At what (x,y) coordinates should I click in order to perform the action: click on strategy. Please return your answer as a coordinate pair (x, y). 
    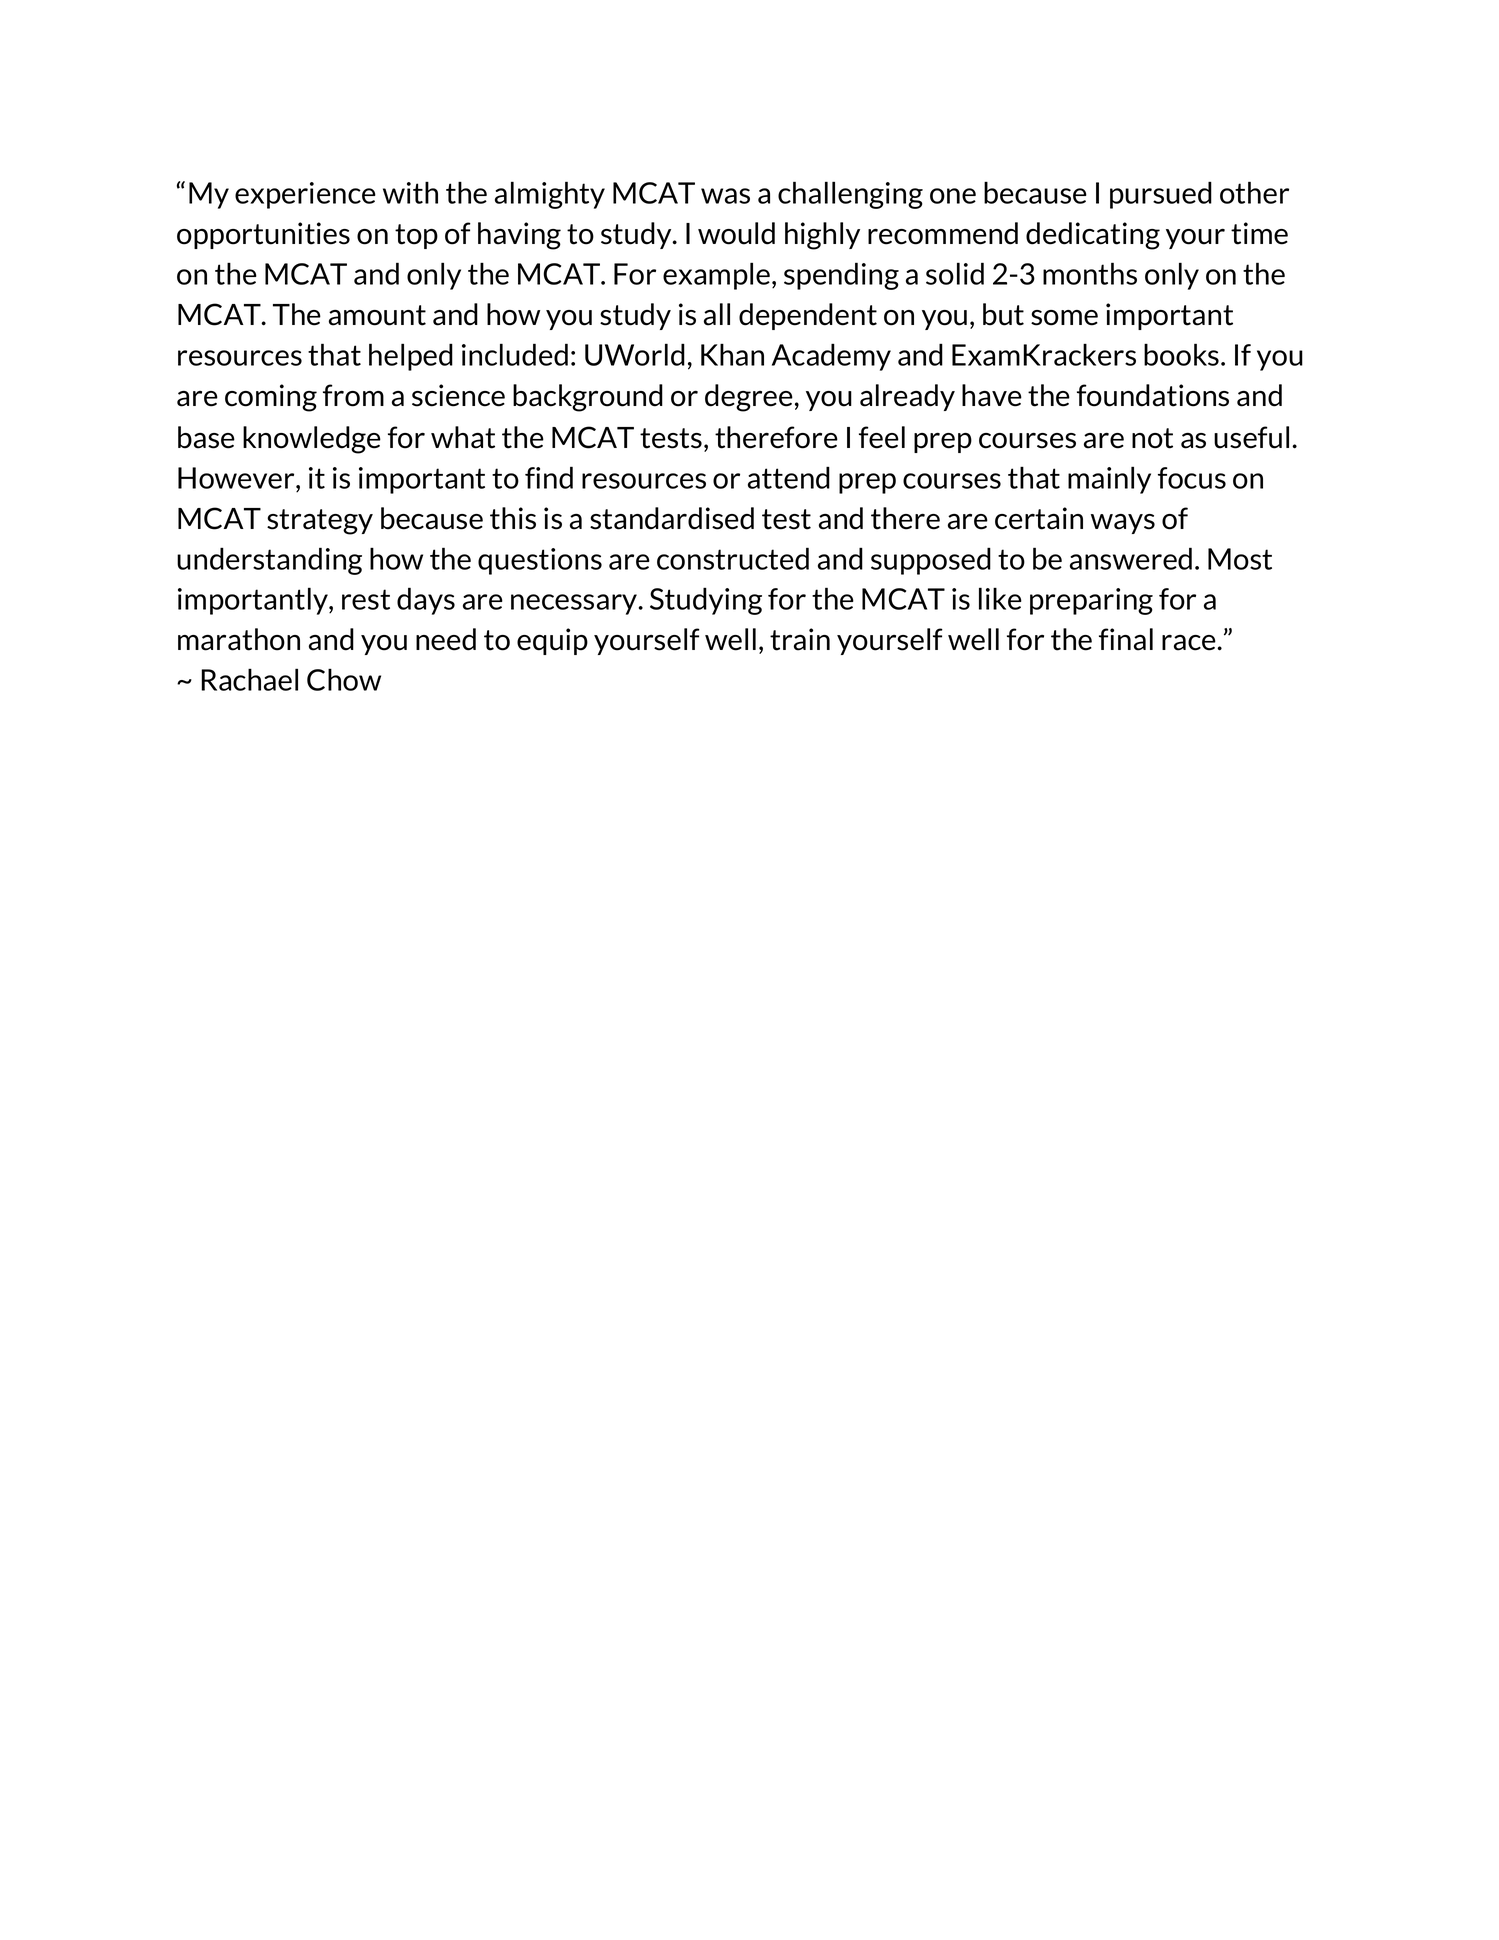
    Looking at the image, I should click on (320, 522).
